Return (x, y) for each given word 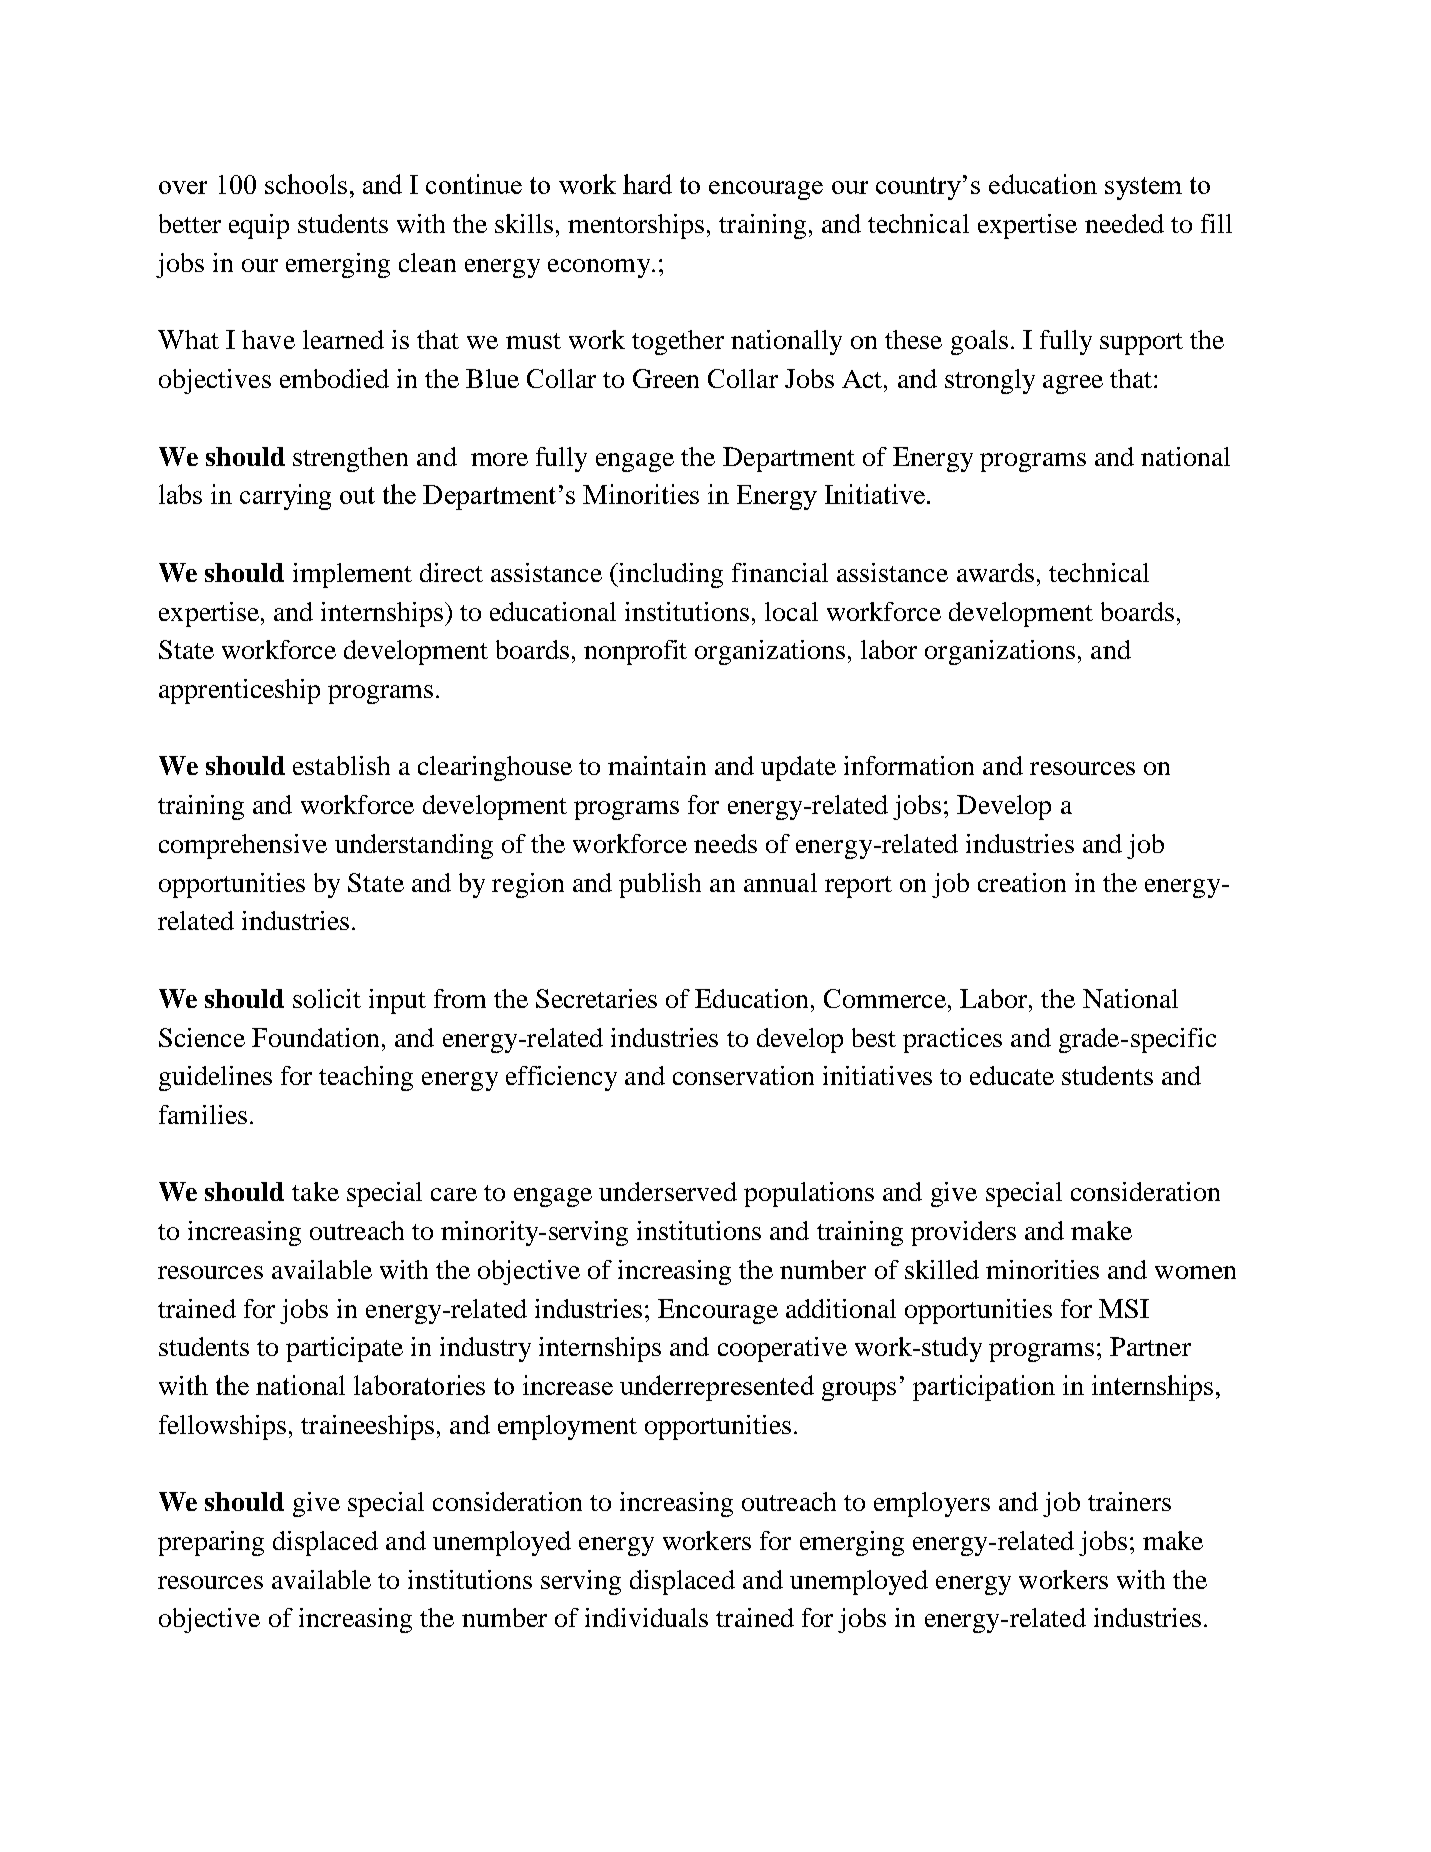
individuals (646, 1617)
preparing (211, 1543)
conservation (743, 1075)
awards (995, 572)
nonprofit (635, 652)
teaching (366, 1078)
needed (1124, 223)
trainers (1129, 1501)
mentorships (636, 226)
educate (1012, 1075)
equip (259, 226)
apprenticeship (239, 691)
